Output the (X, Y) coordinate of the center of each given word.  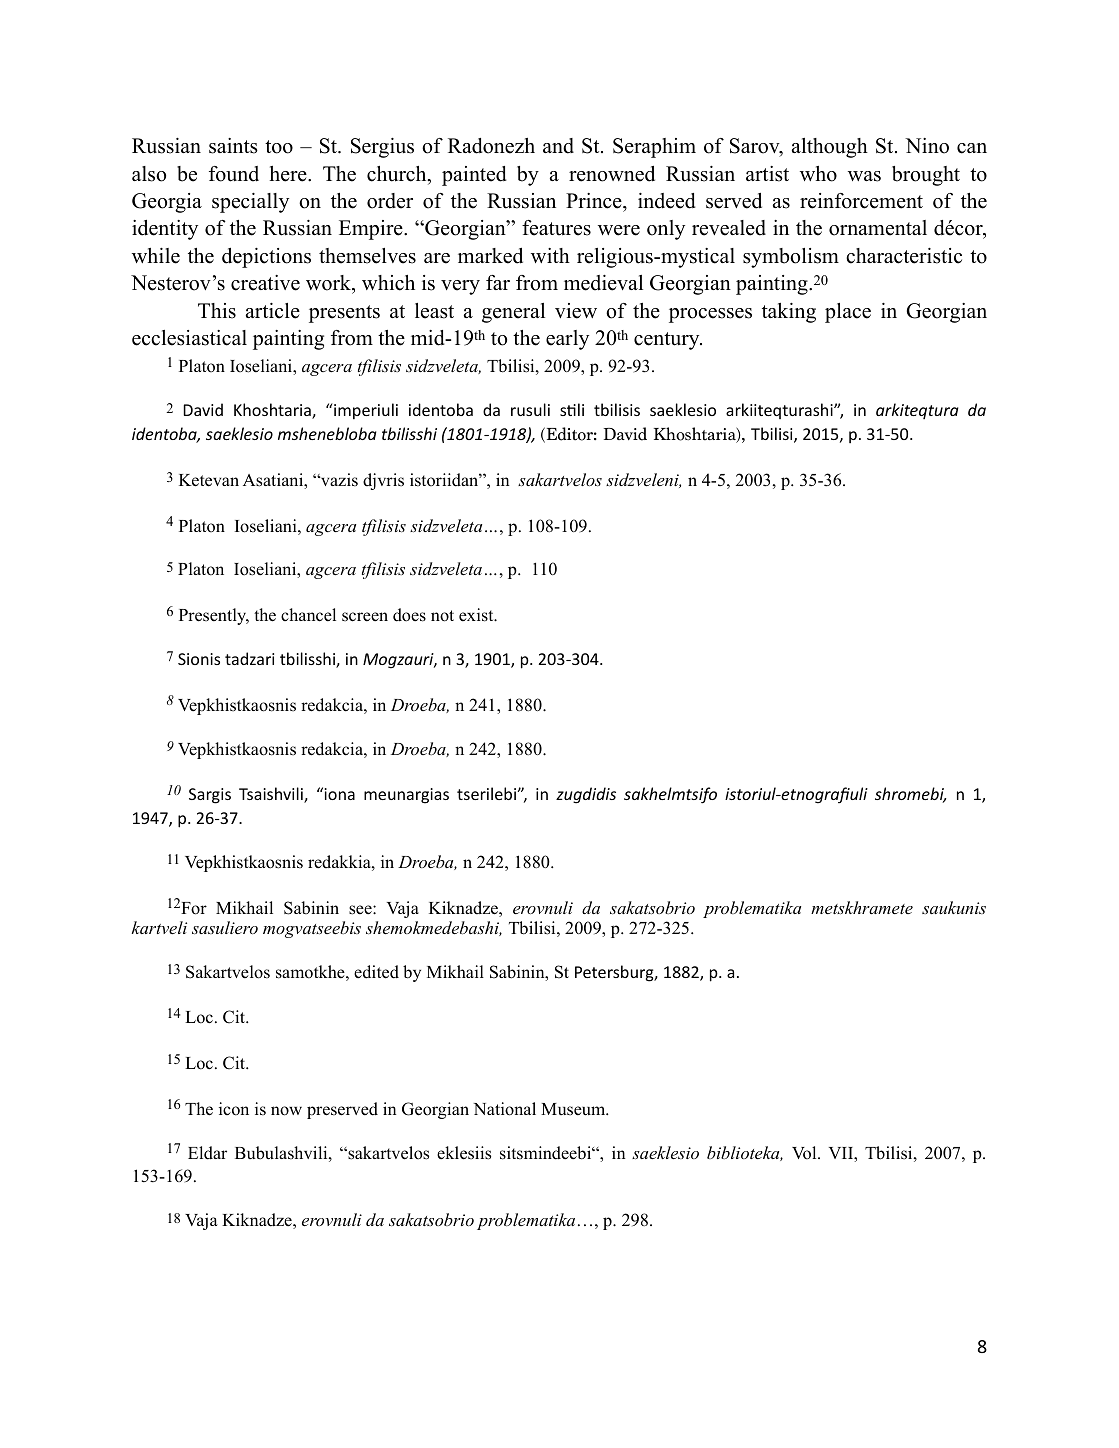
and (558, 146)
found (234, 174)
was (864, 176)
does (409, 615)
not (442, 616)
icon (234, 1109)
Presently (214, 616)
